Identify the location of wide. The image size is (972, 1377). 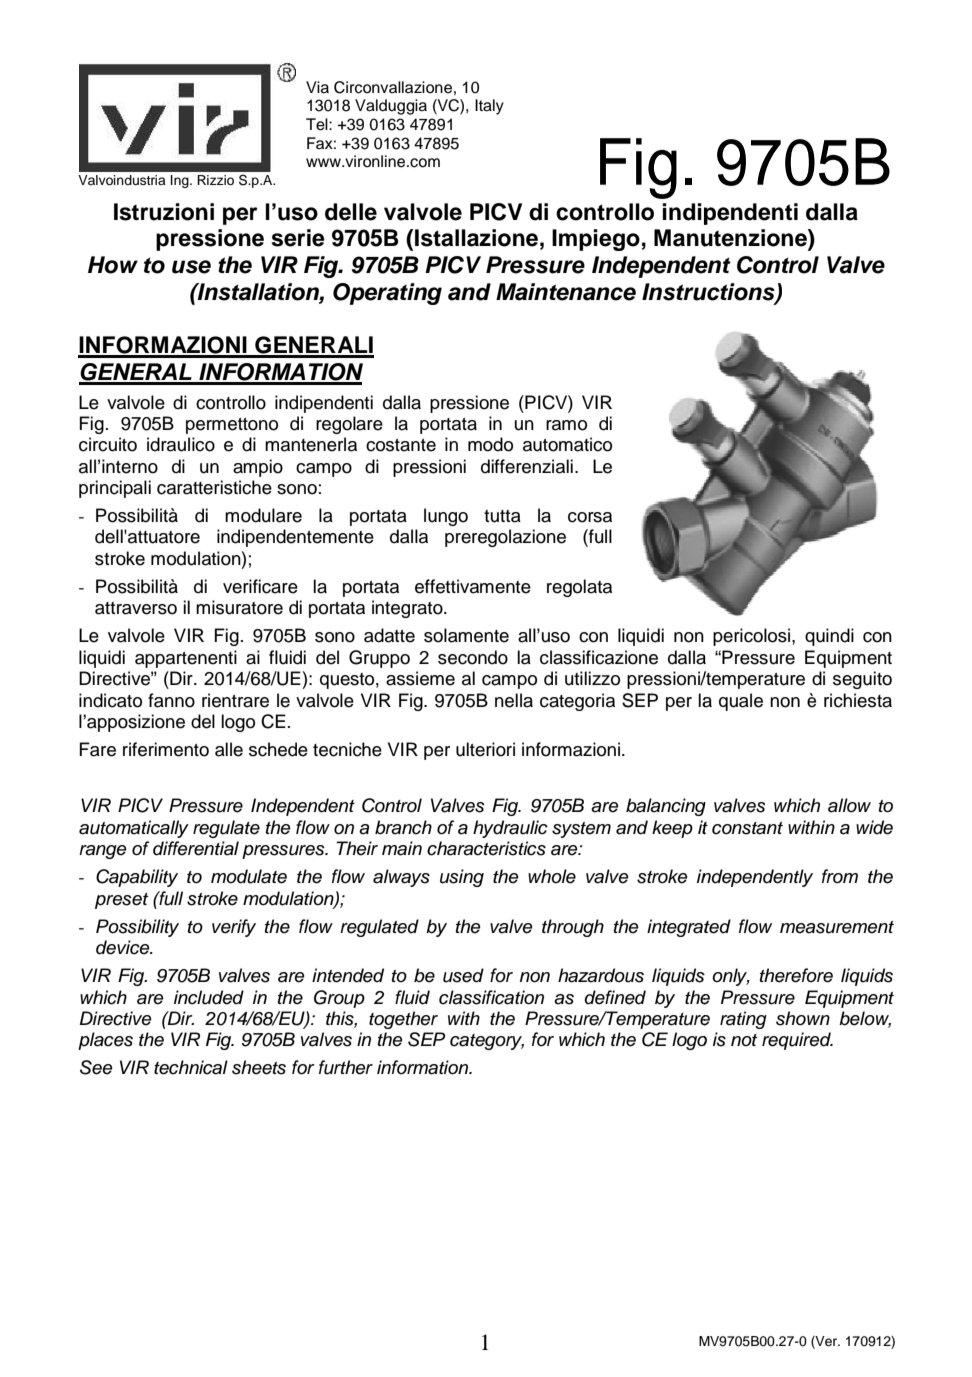
(874, 827).
